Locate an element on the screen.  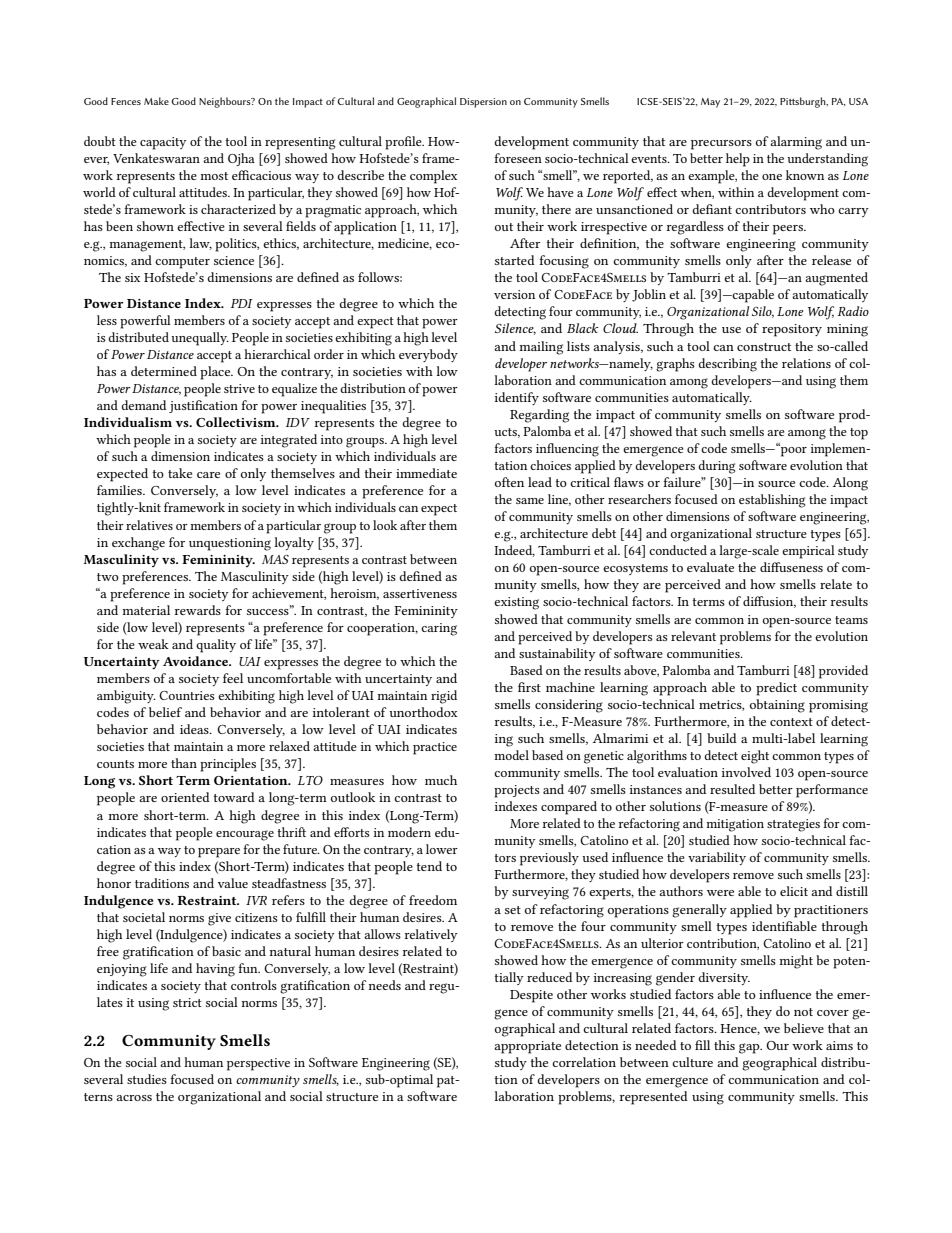
prepare is located at coordinates (219, 853).
